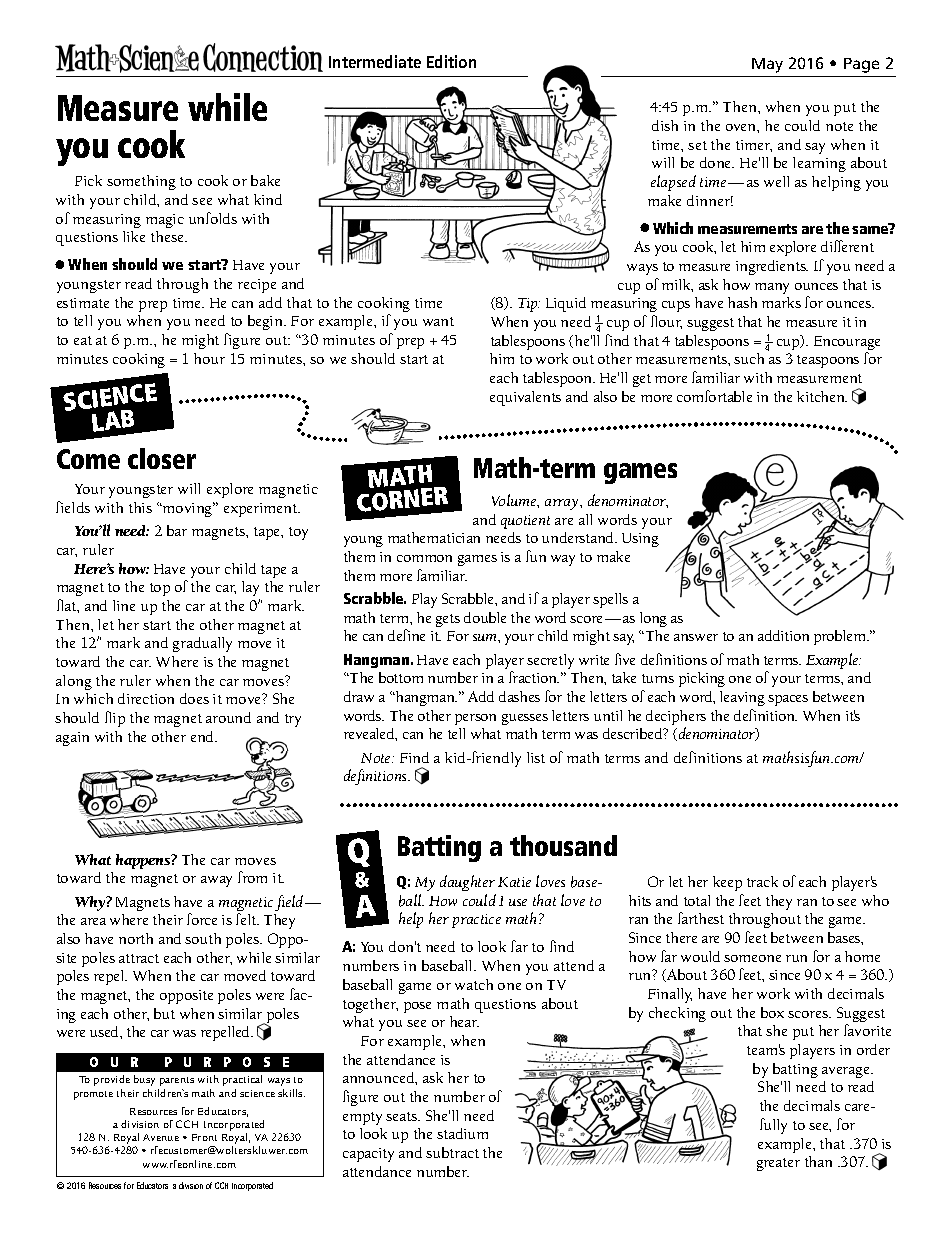  I want to click on double, so click(485, 617).
